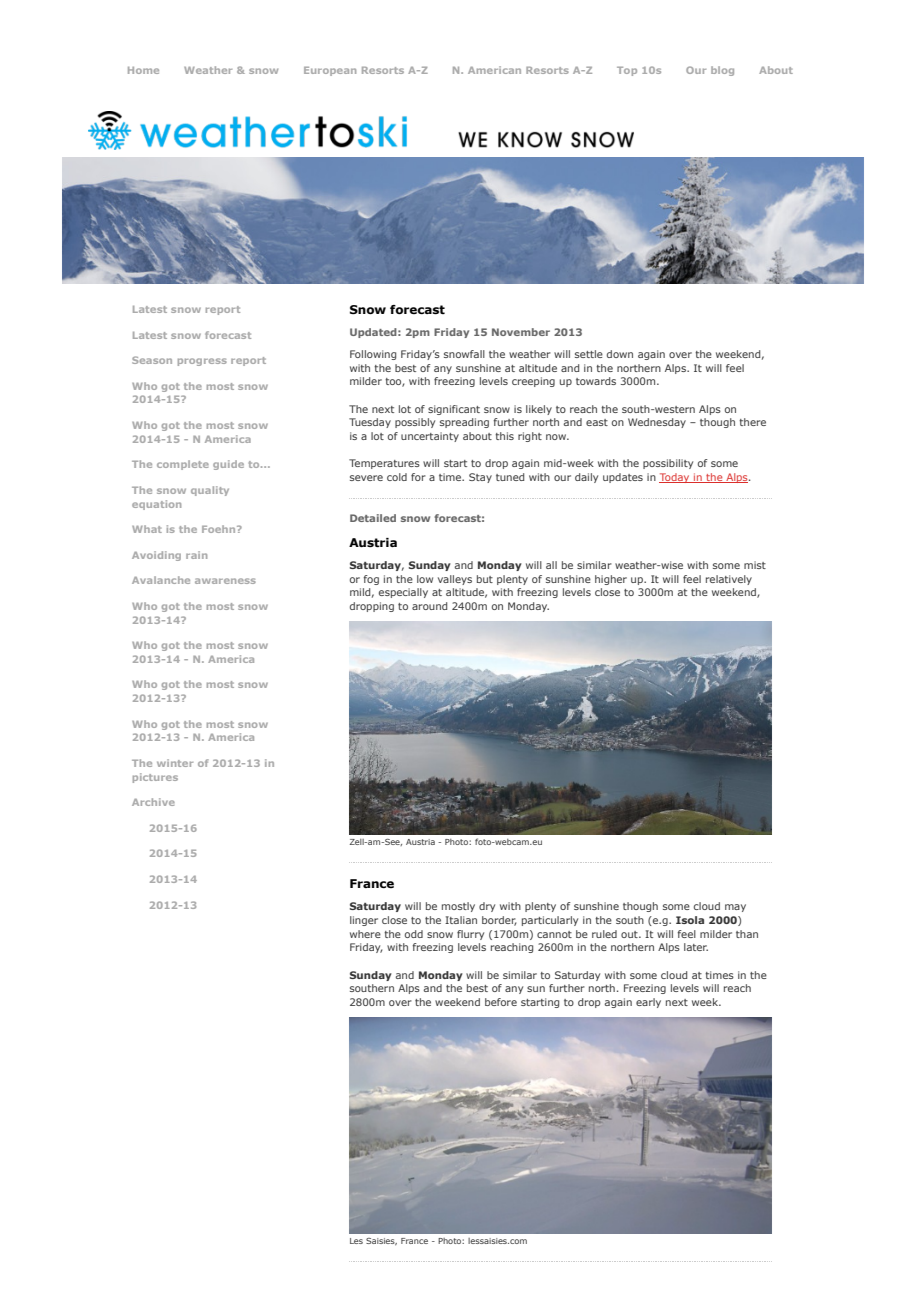 The image size is (924, 1308). I want to click on rain, so click(196, 555).
